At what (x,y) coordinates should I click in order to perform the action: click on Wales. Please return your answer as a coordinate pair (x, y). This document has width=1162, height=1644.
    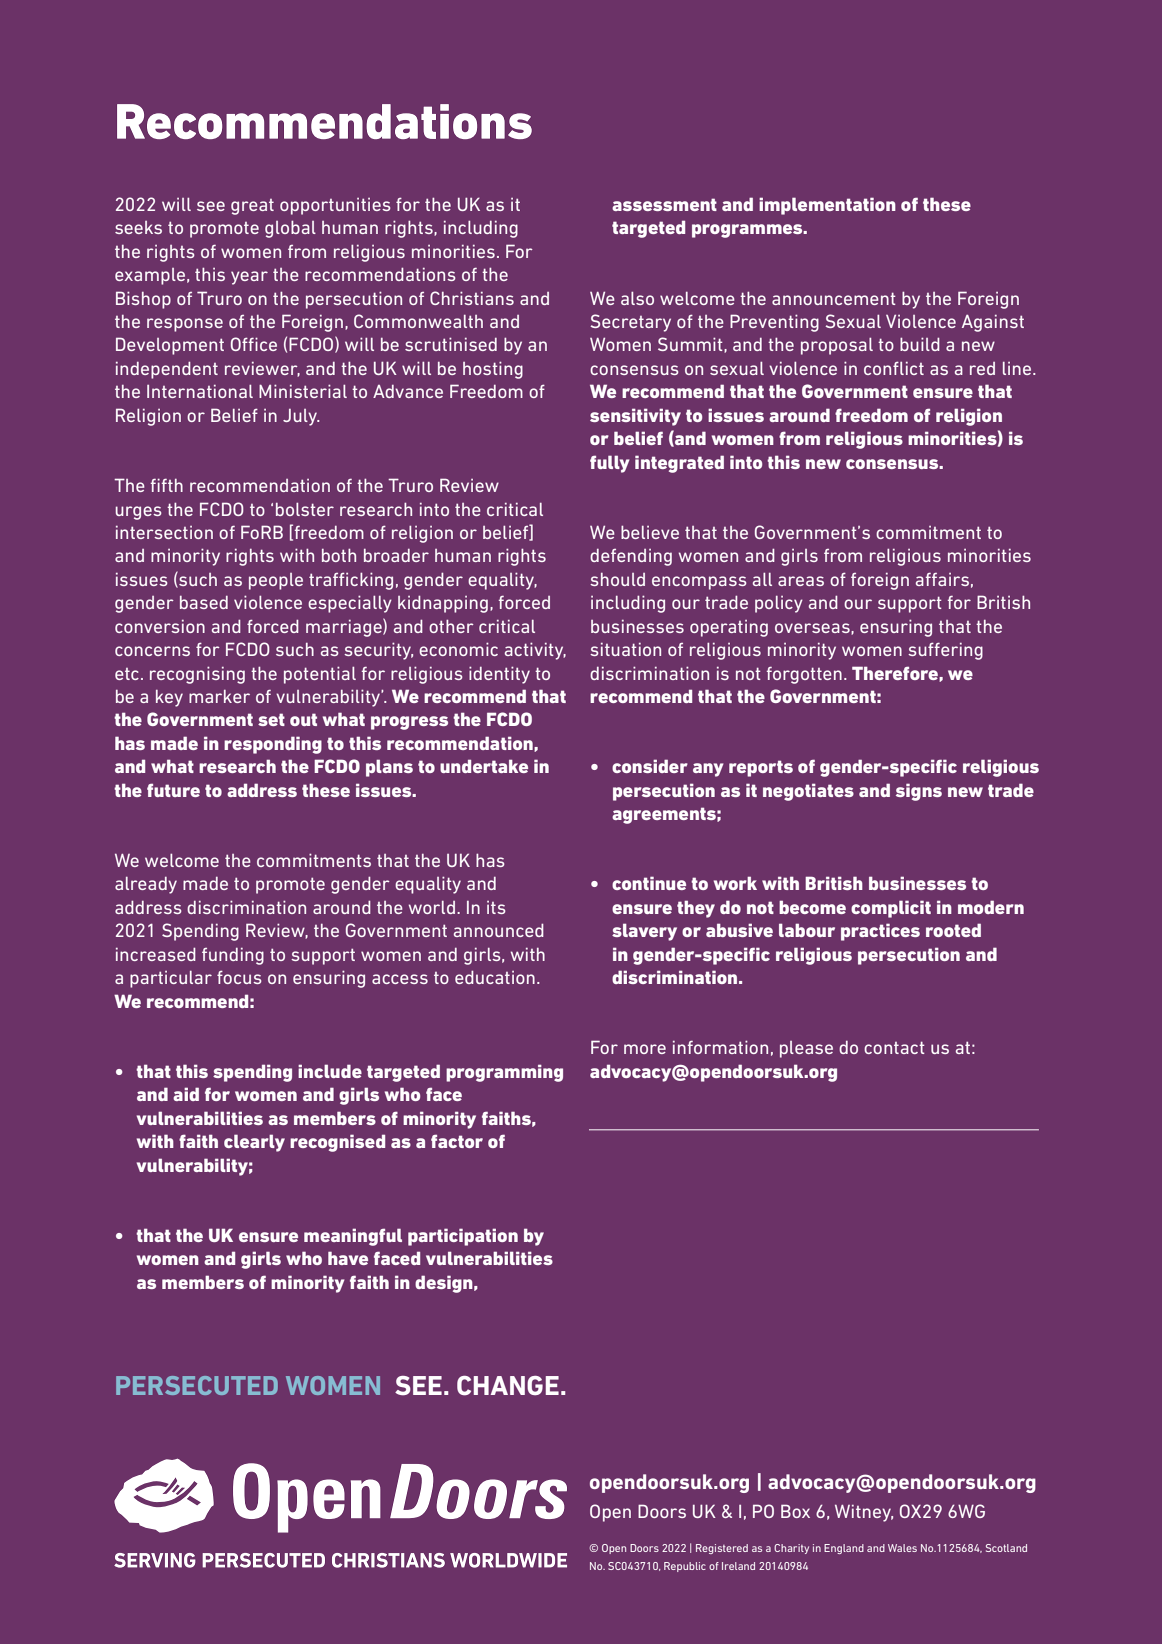
    Looking at the image, I should click on (902, 1548).
